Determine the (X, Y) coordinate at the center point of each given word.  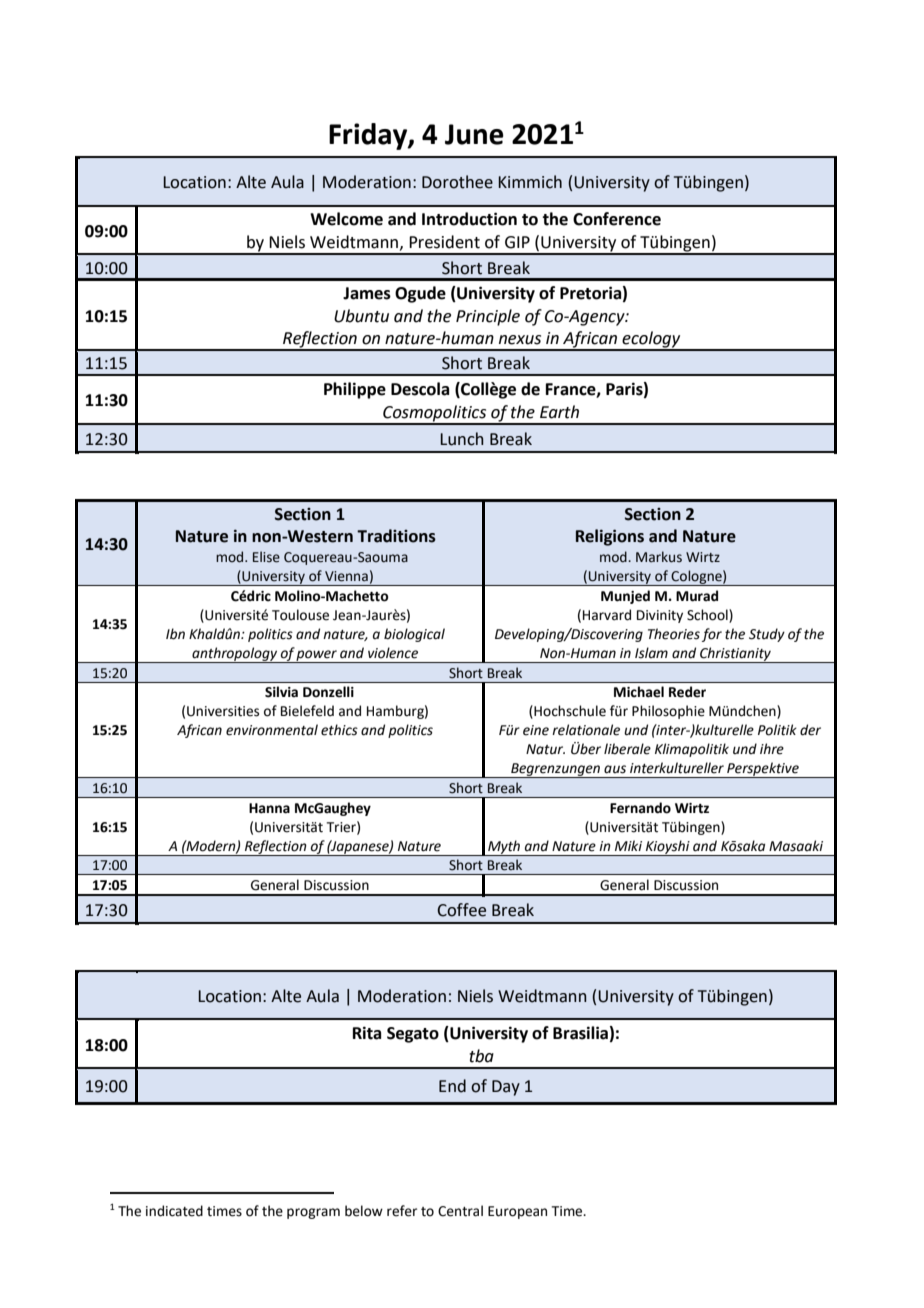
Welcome (346, 219)
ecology (651, 340)
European (517, 1212)
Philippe (355, 390)
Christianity (735, 655)
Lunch (462, 439)
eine (536, 730)
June (474, 134)
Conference (617, 219)
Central (460, 1211)
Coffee (461, 910)
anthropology (235, 655)
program (313, 1213)
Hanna (269, 808)
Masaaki (796, 846)
